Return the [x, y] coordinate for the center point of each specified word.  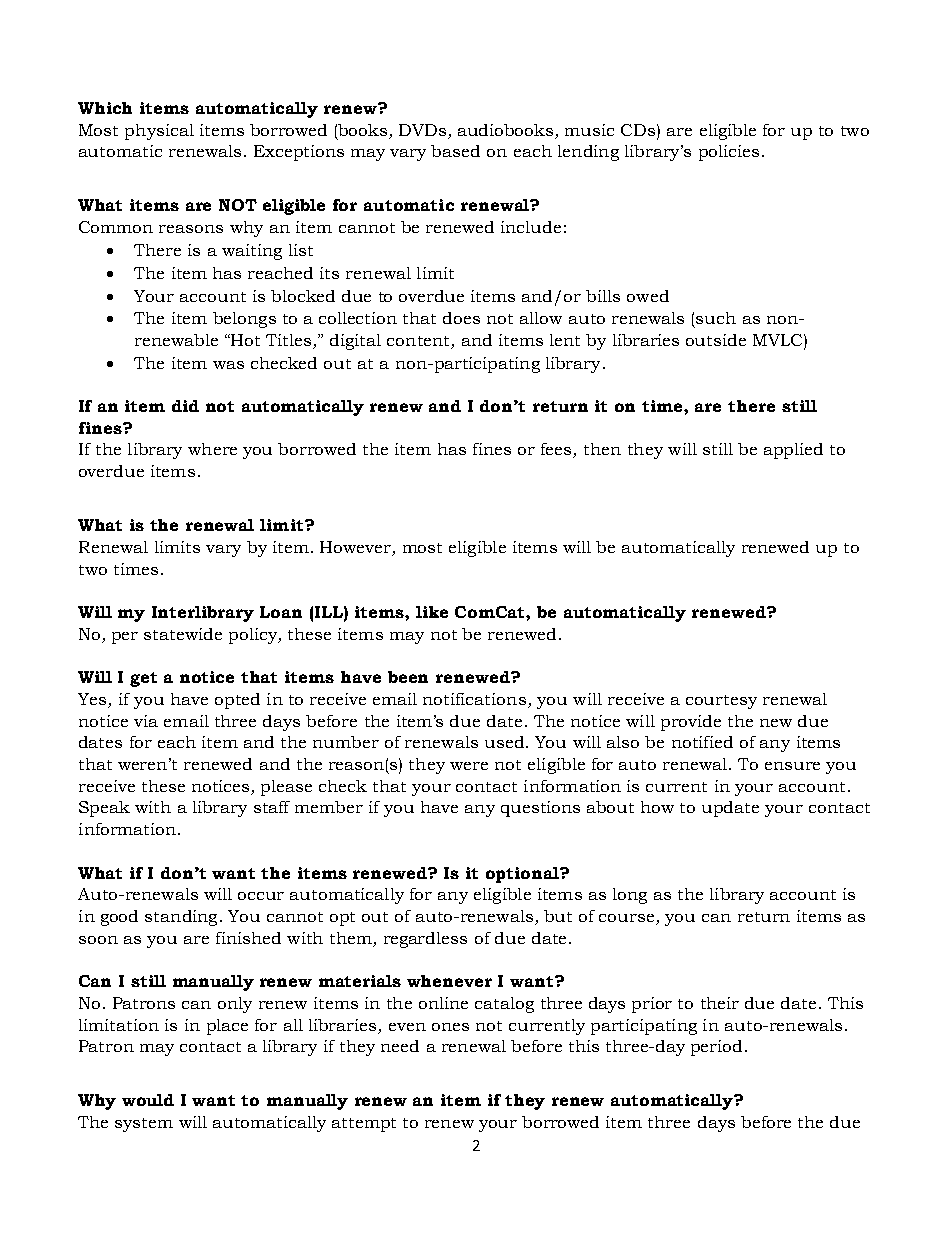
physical [159, 132]
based [455, 151]
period [716, 1048]
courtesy [721, 702]
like [432, 612]
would [148, 1100]
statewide [183, 634]
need [400, 1046]
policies [729, 153]
